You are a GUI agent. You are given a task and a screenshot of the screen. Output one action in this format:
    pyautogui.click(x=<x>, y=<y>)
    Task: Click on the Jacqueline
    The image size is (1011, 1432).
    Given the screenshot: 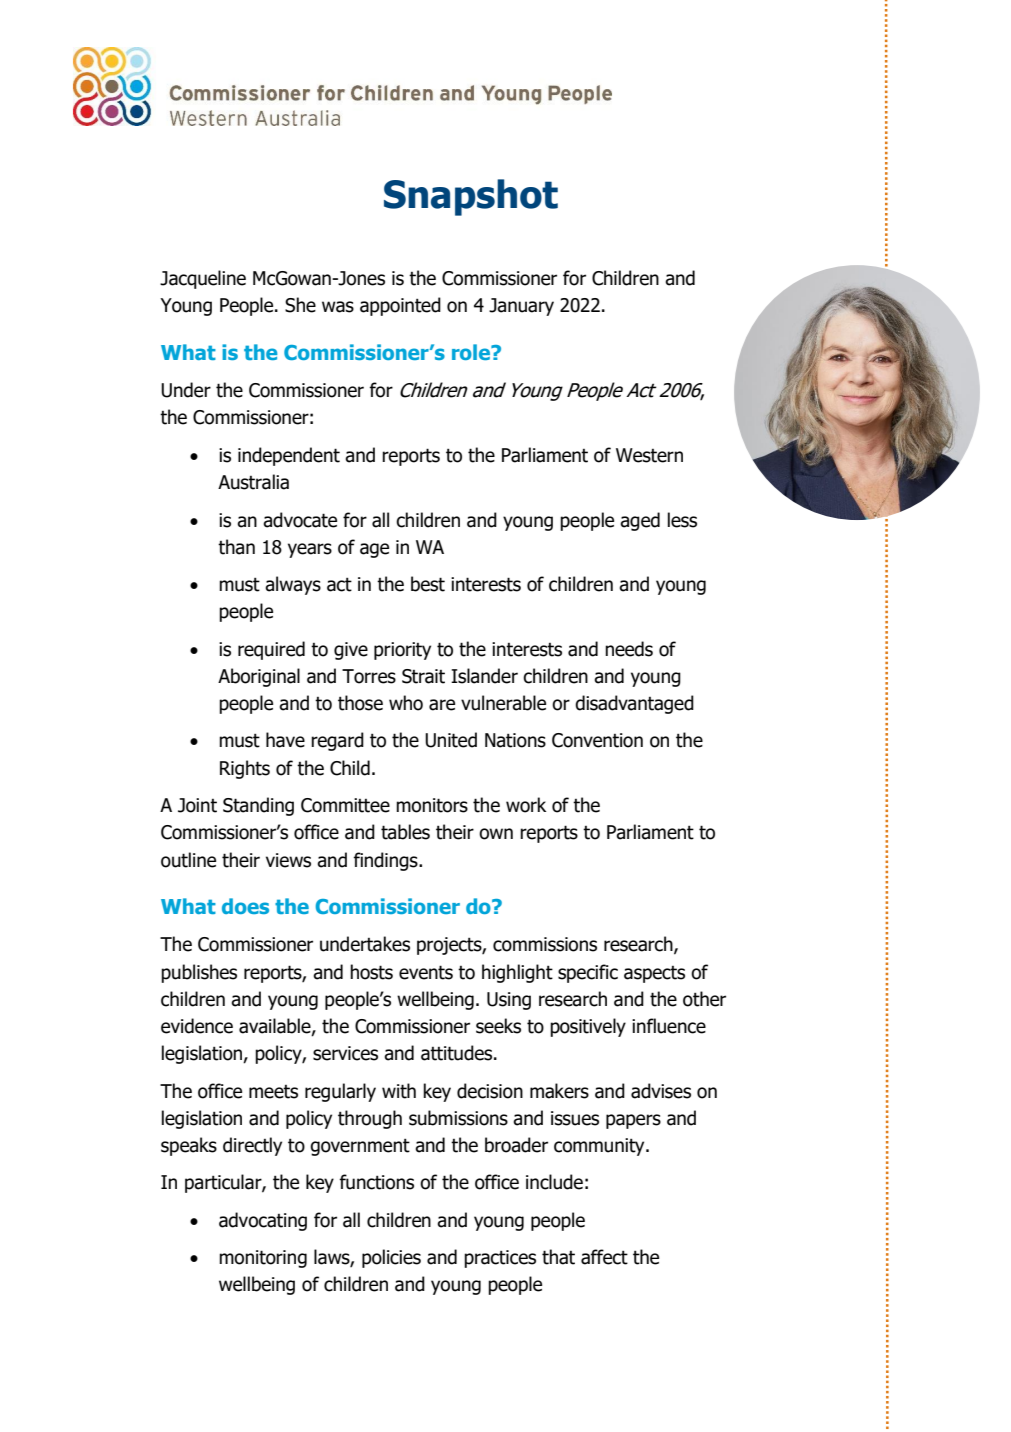 What is the action you would take?
    pyautogui.click(x=203, y=279)
